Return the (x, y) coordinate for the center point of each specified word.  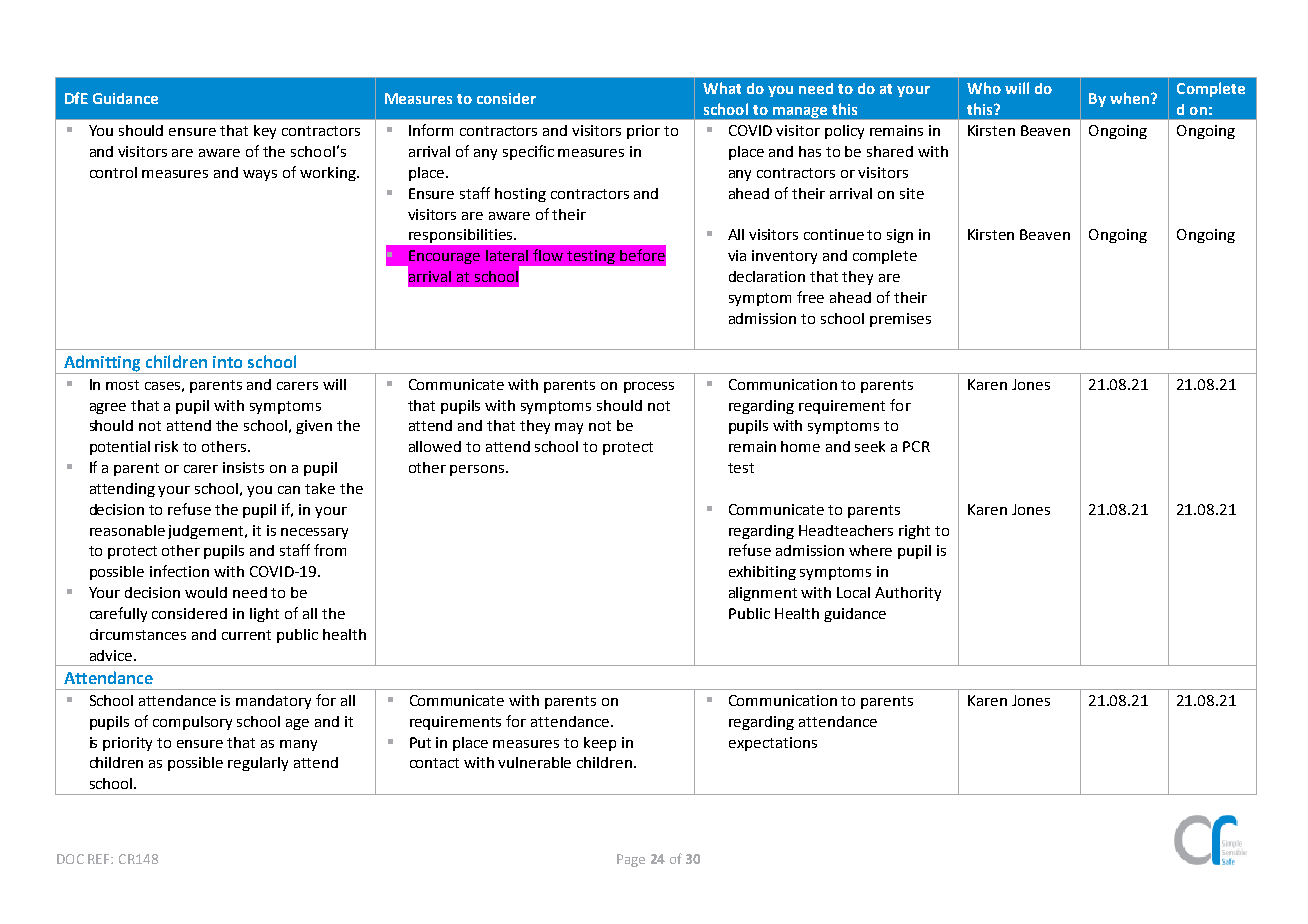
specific (528, 152)
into (227, 362)
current (246, 635)
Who (984, 88)
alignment (763, 594)
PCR (916, 446)
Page (631, 860)
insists (243, 467)
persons (478, 470)
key (265, 132)
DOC (70, 859)
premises (900, 320)
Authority (908, 594)
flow (548, 255)
